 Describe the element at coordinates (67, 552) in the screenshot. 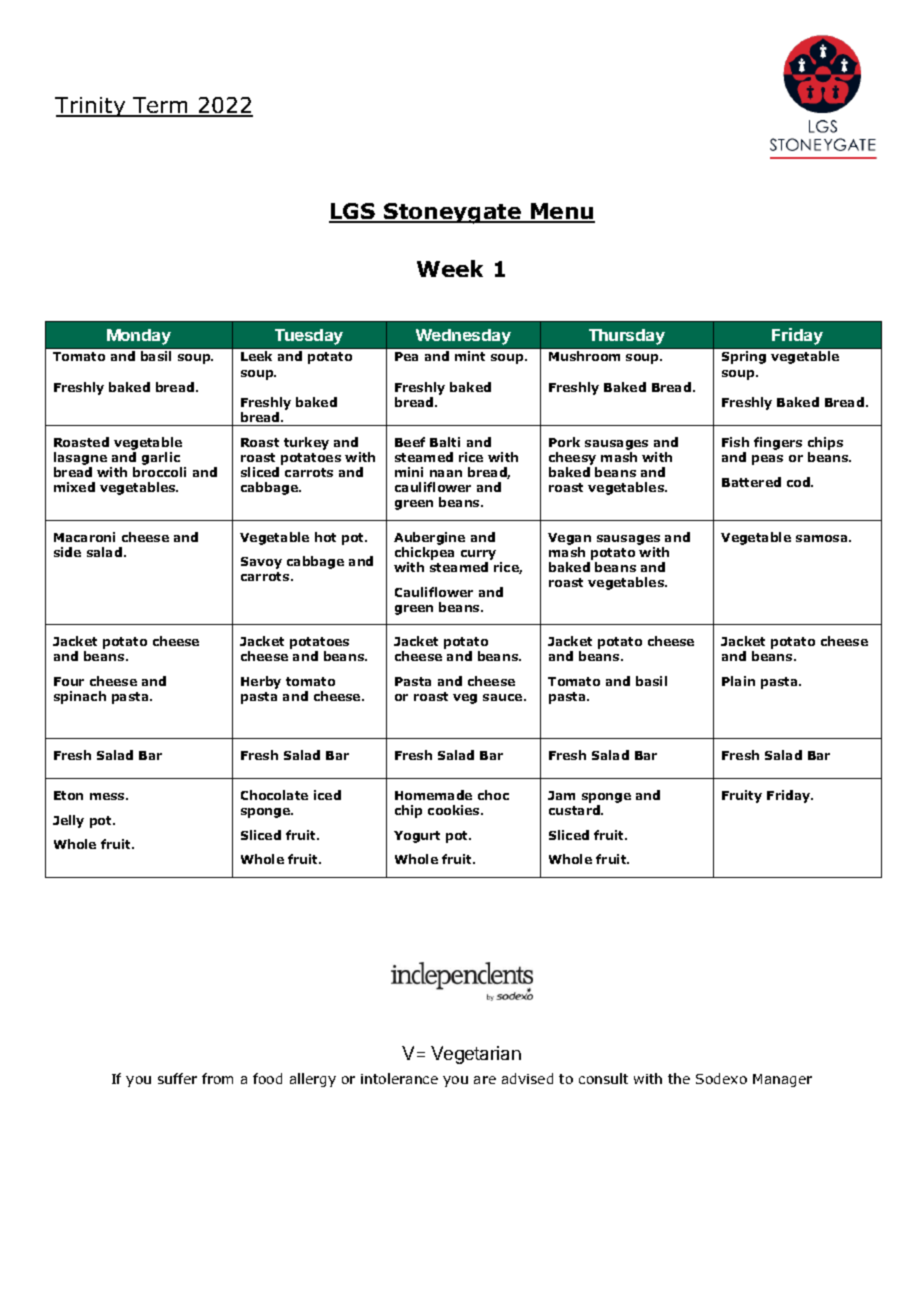

I see `side` at that location.
